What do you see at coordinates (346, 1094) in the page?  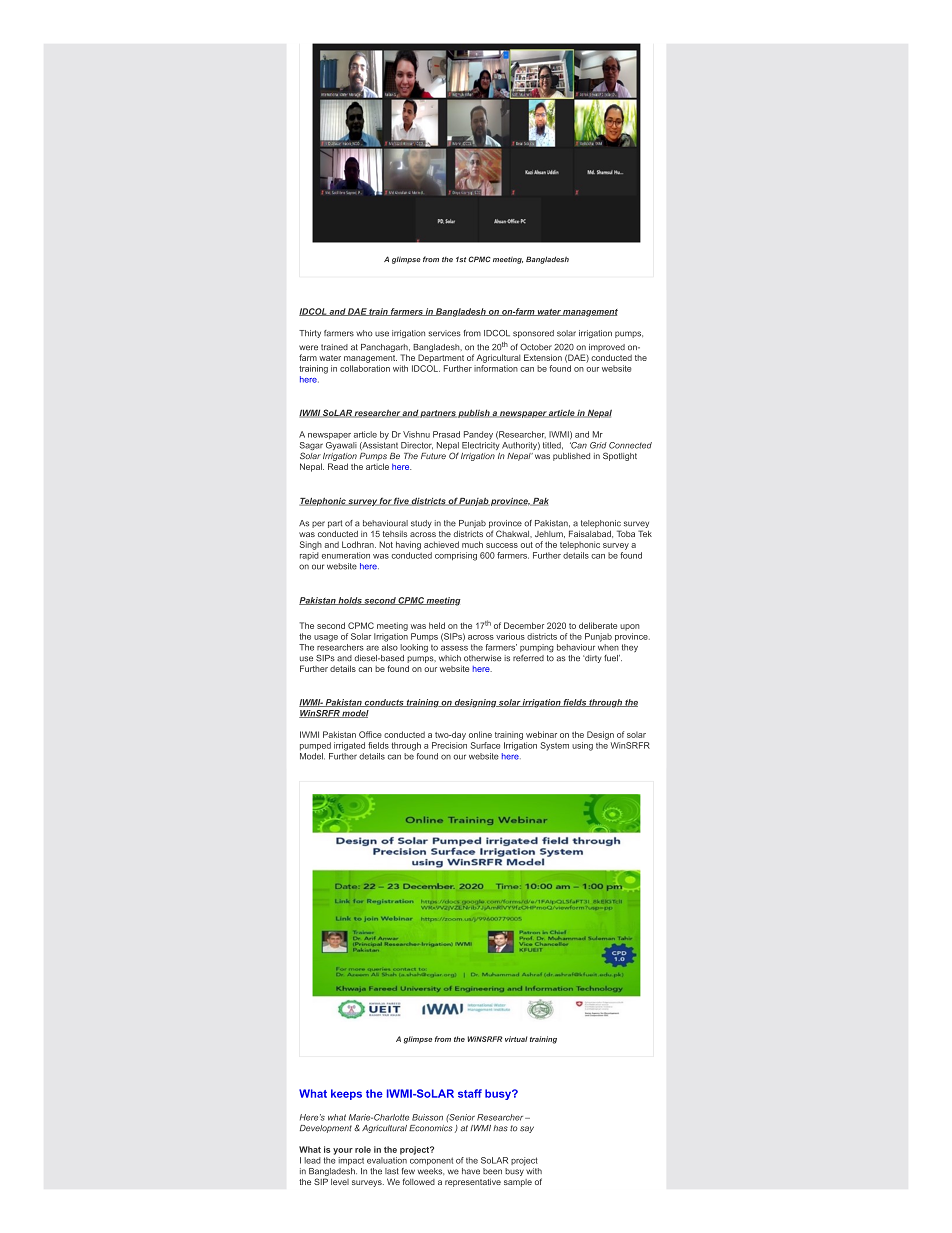 I see `keeps` at bounding box center [346, 1094].
